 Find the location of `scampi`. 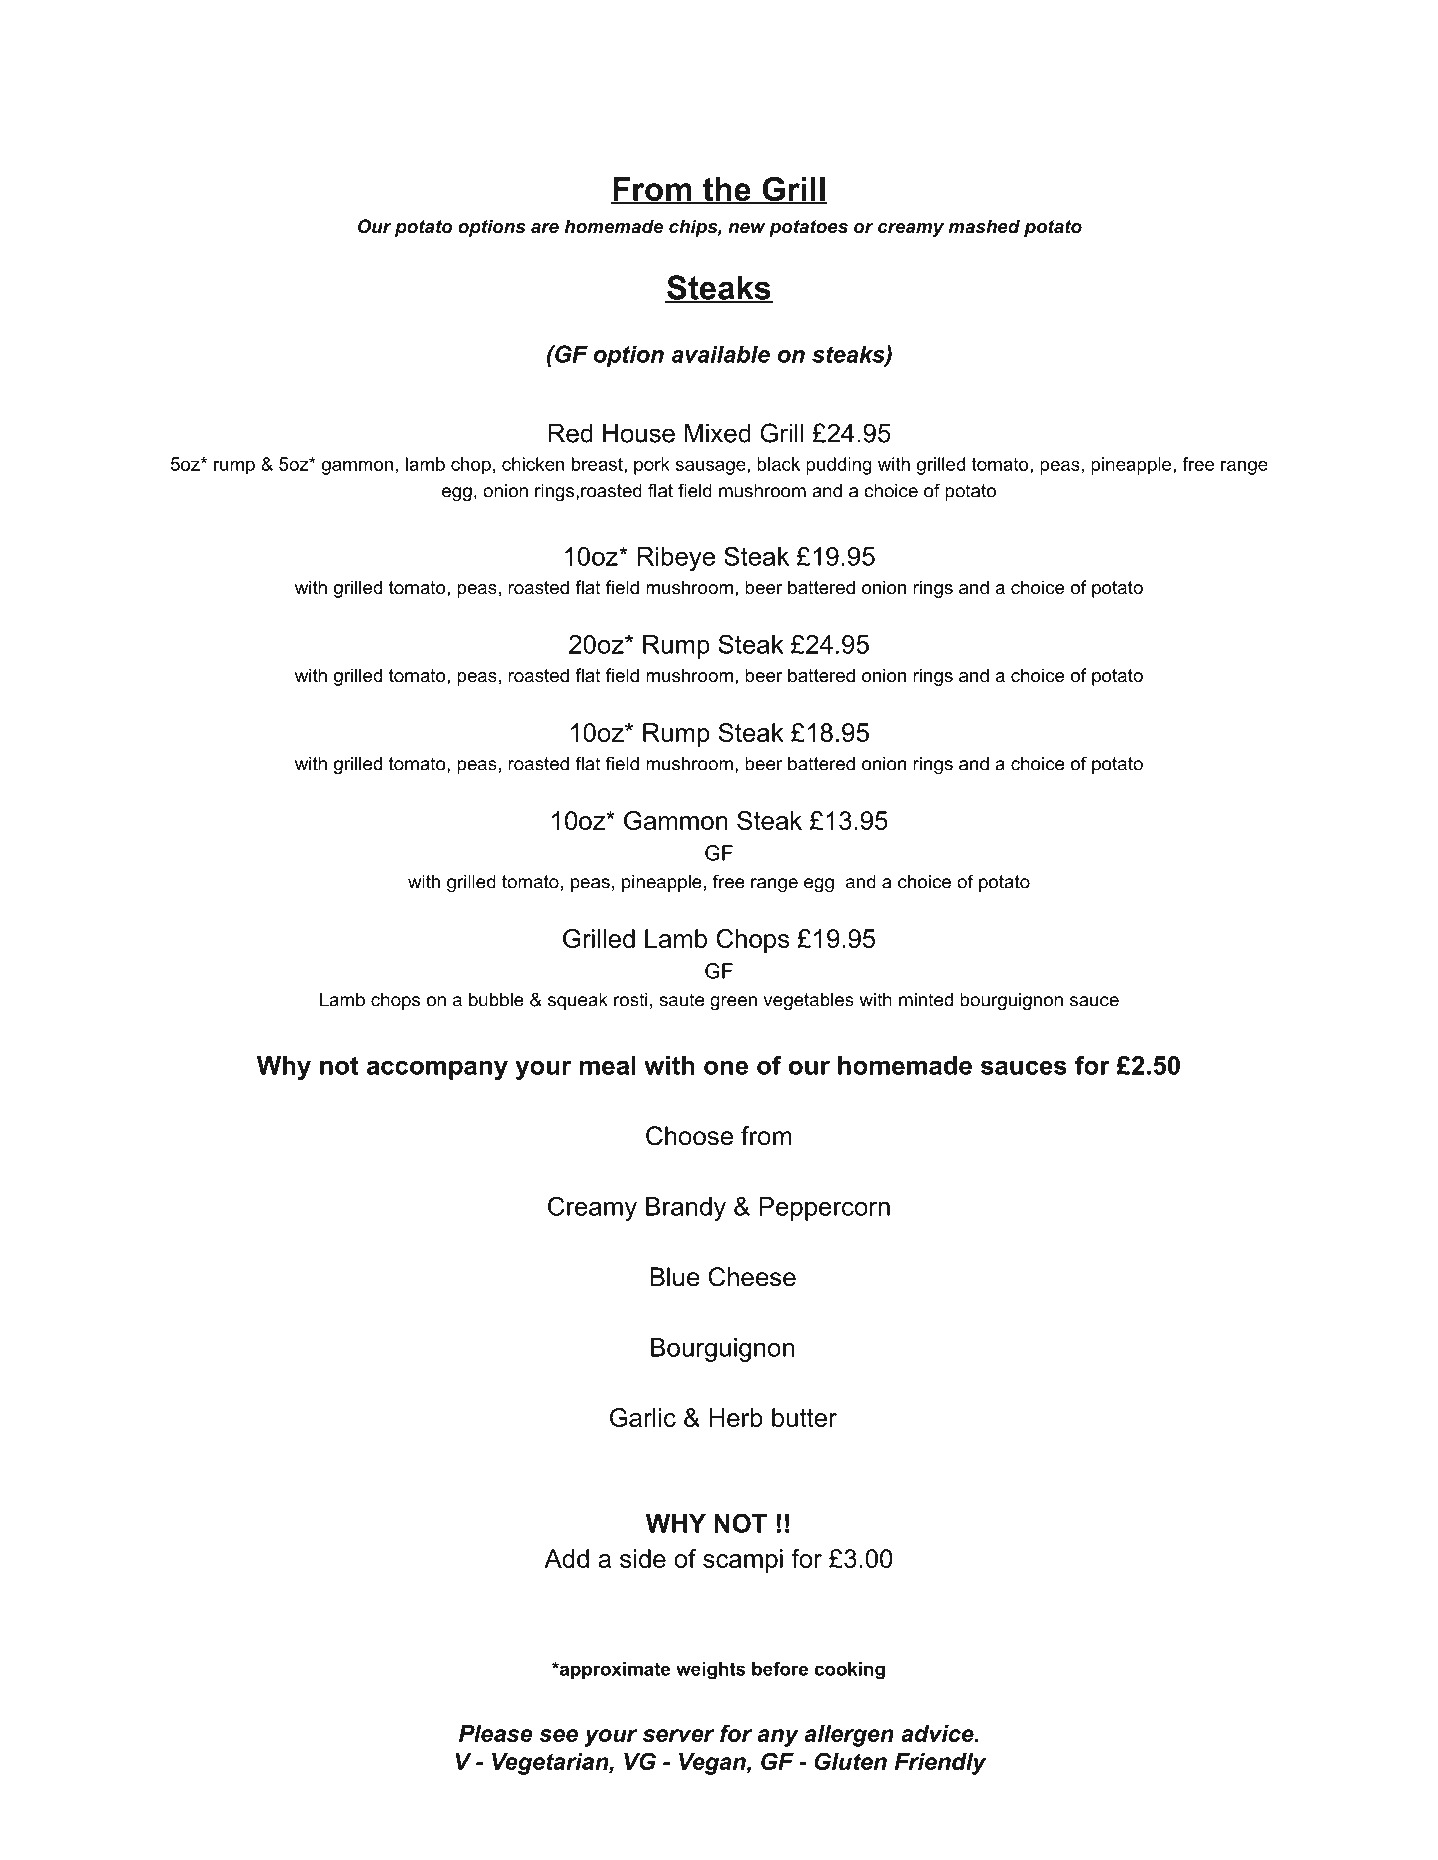

scampi is located at coordinates (743, 1561).
